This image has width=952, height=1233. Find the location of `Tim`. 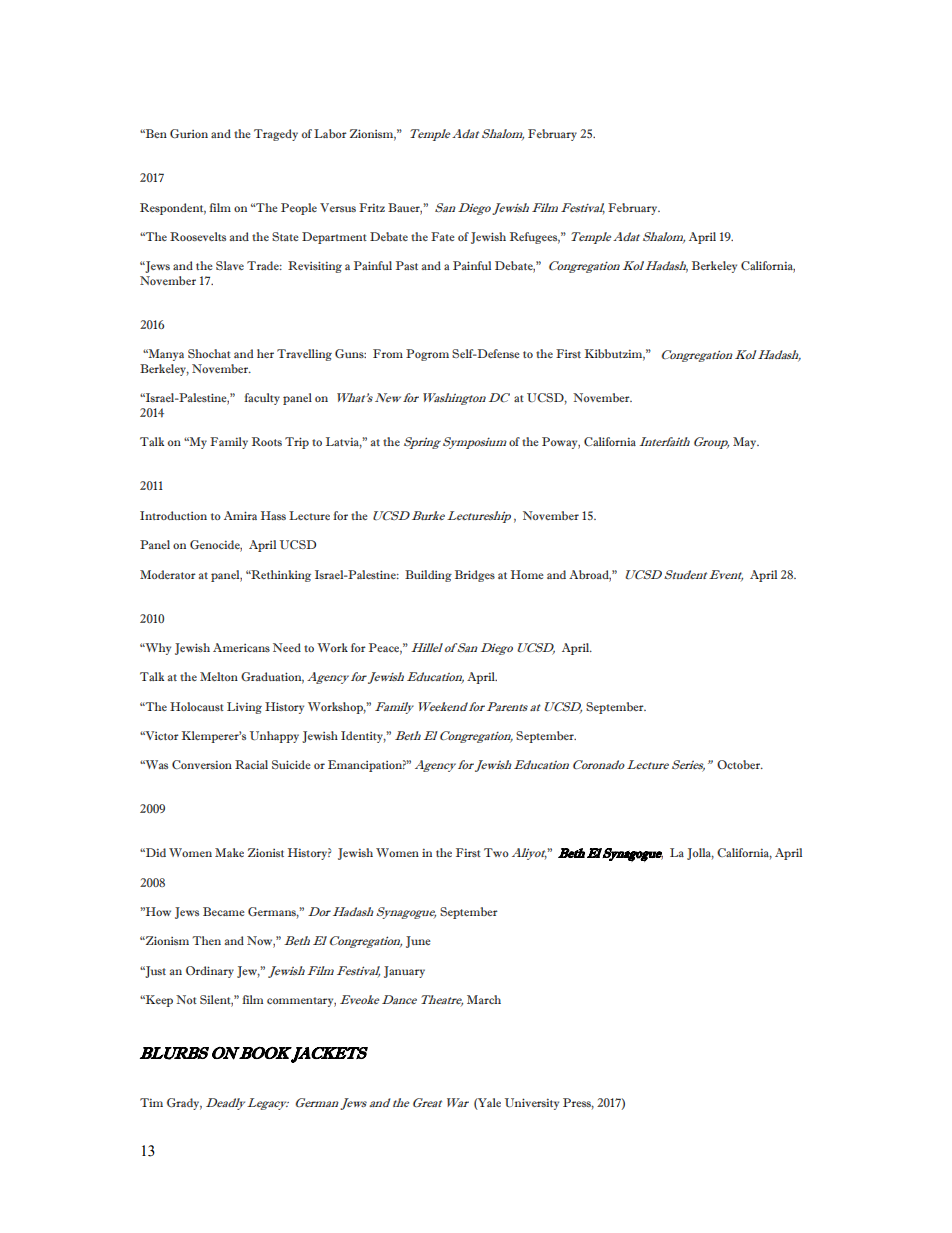

Tim is located at coordinates (151, 1102).
